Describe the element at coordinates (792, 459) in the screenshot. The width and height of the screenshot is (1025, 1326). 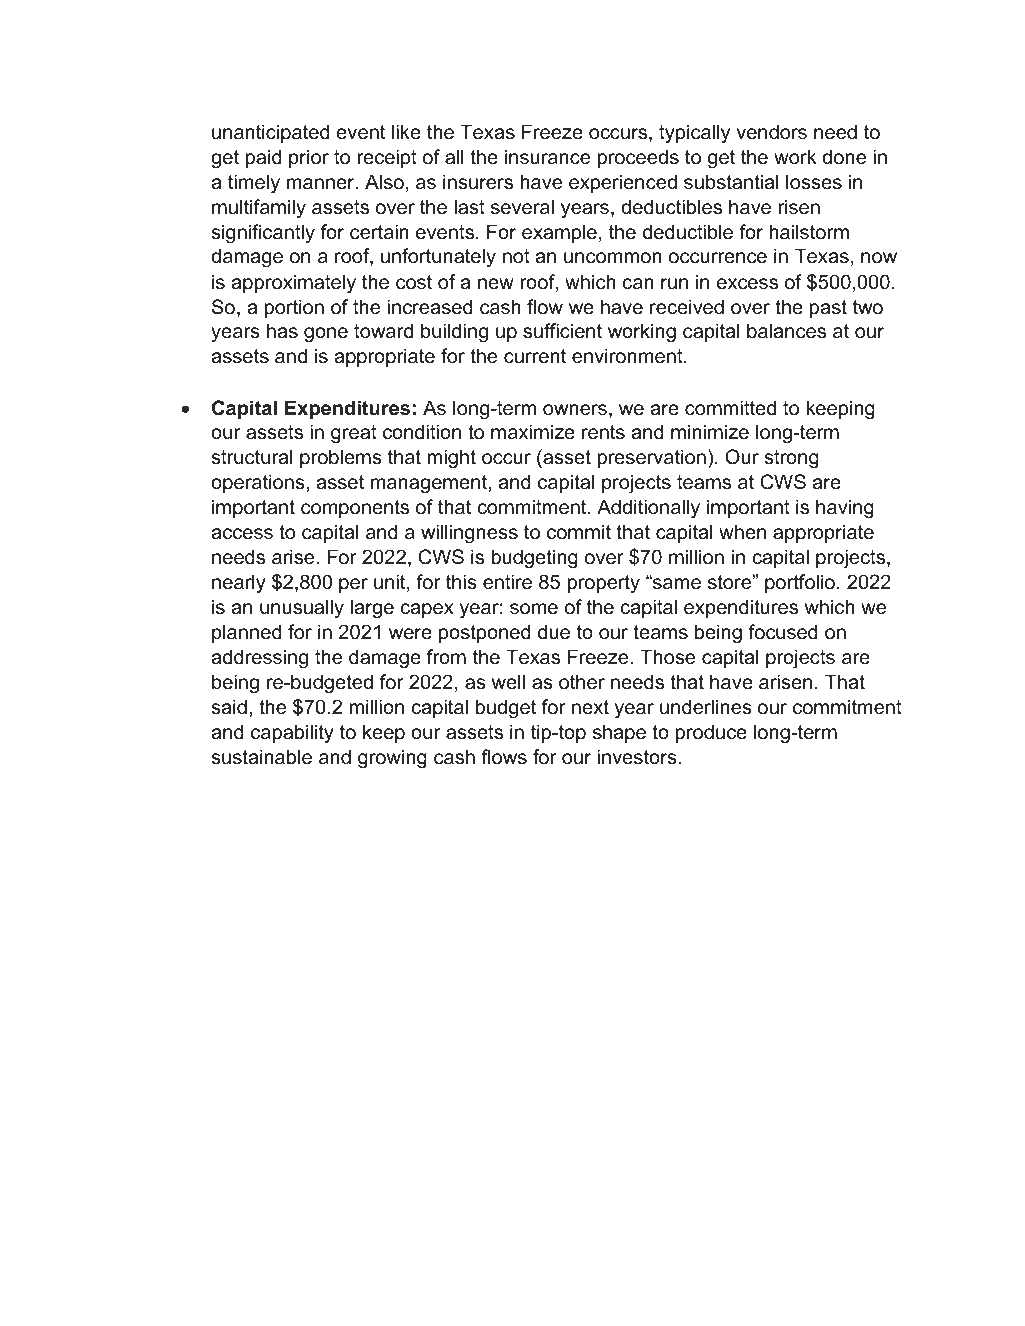
I see `strong` at that location.
